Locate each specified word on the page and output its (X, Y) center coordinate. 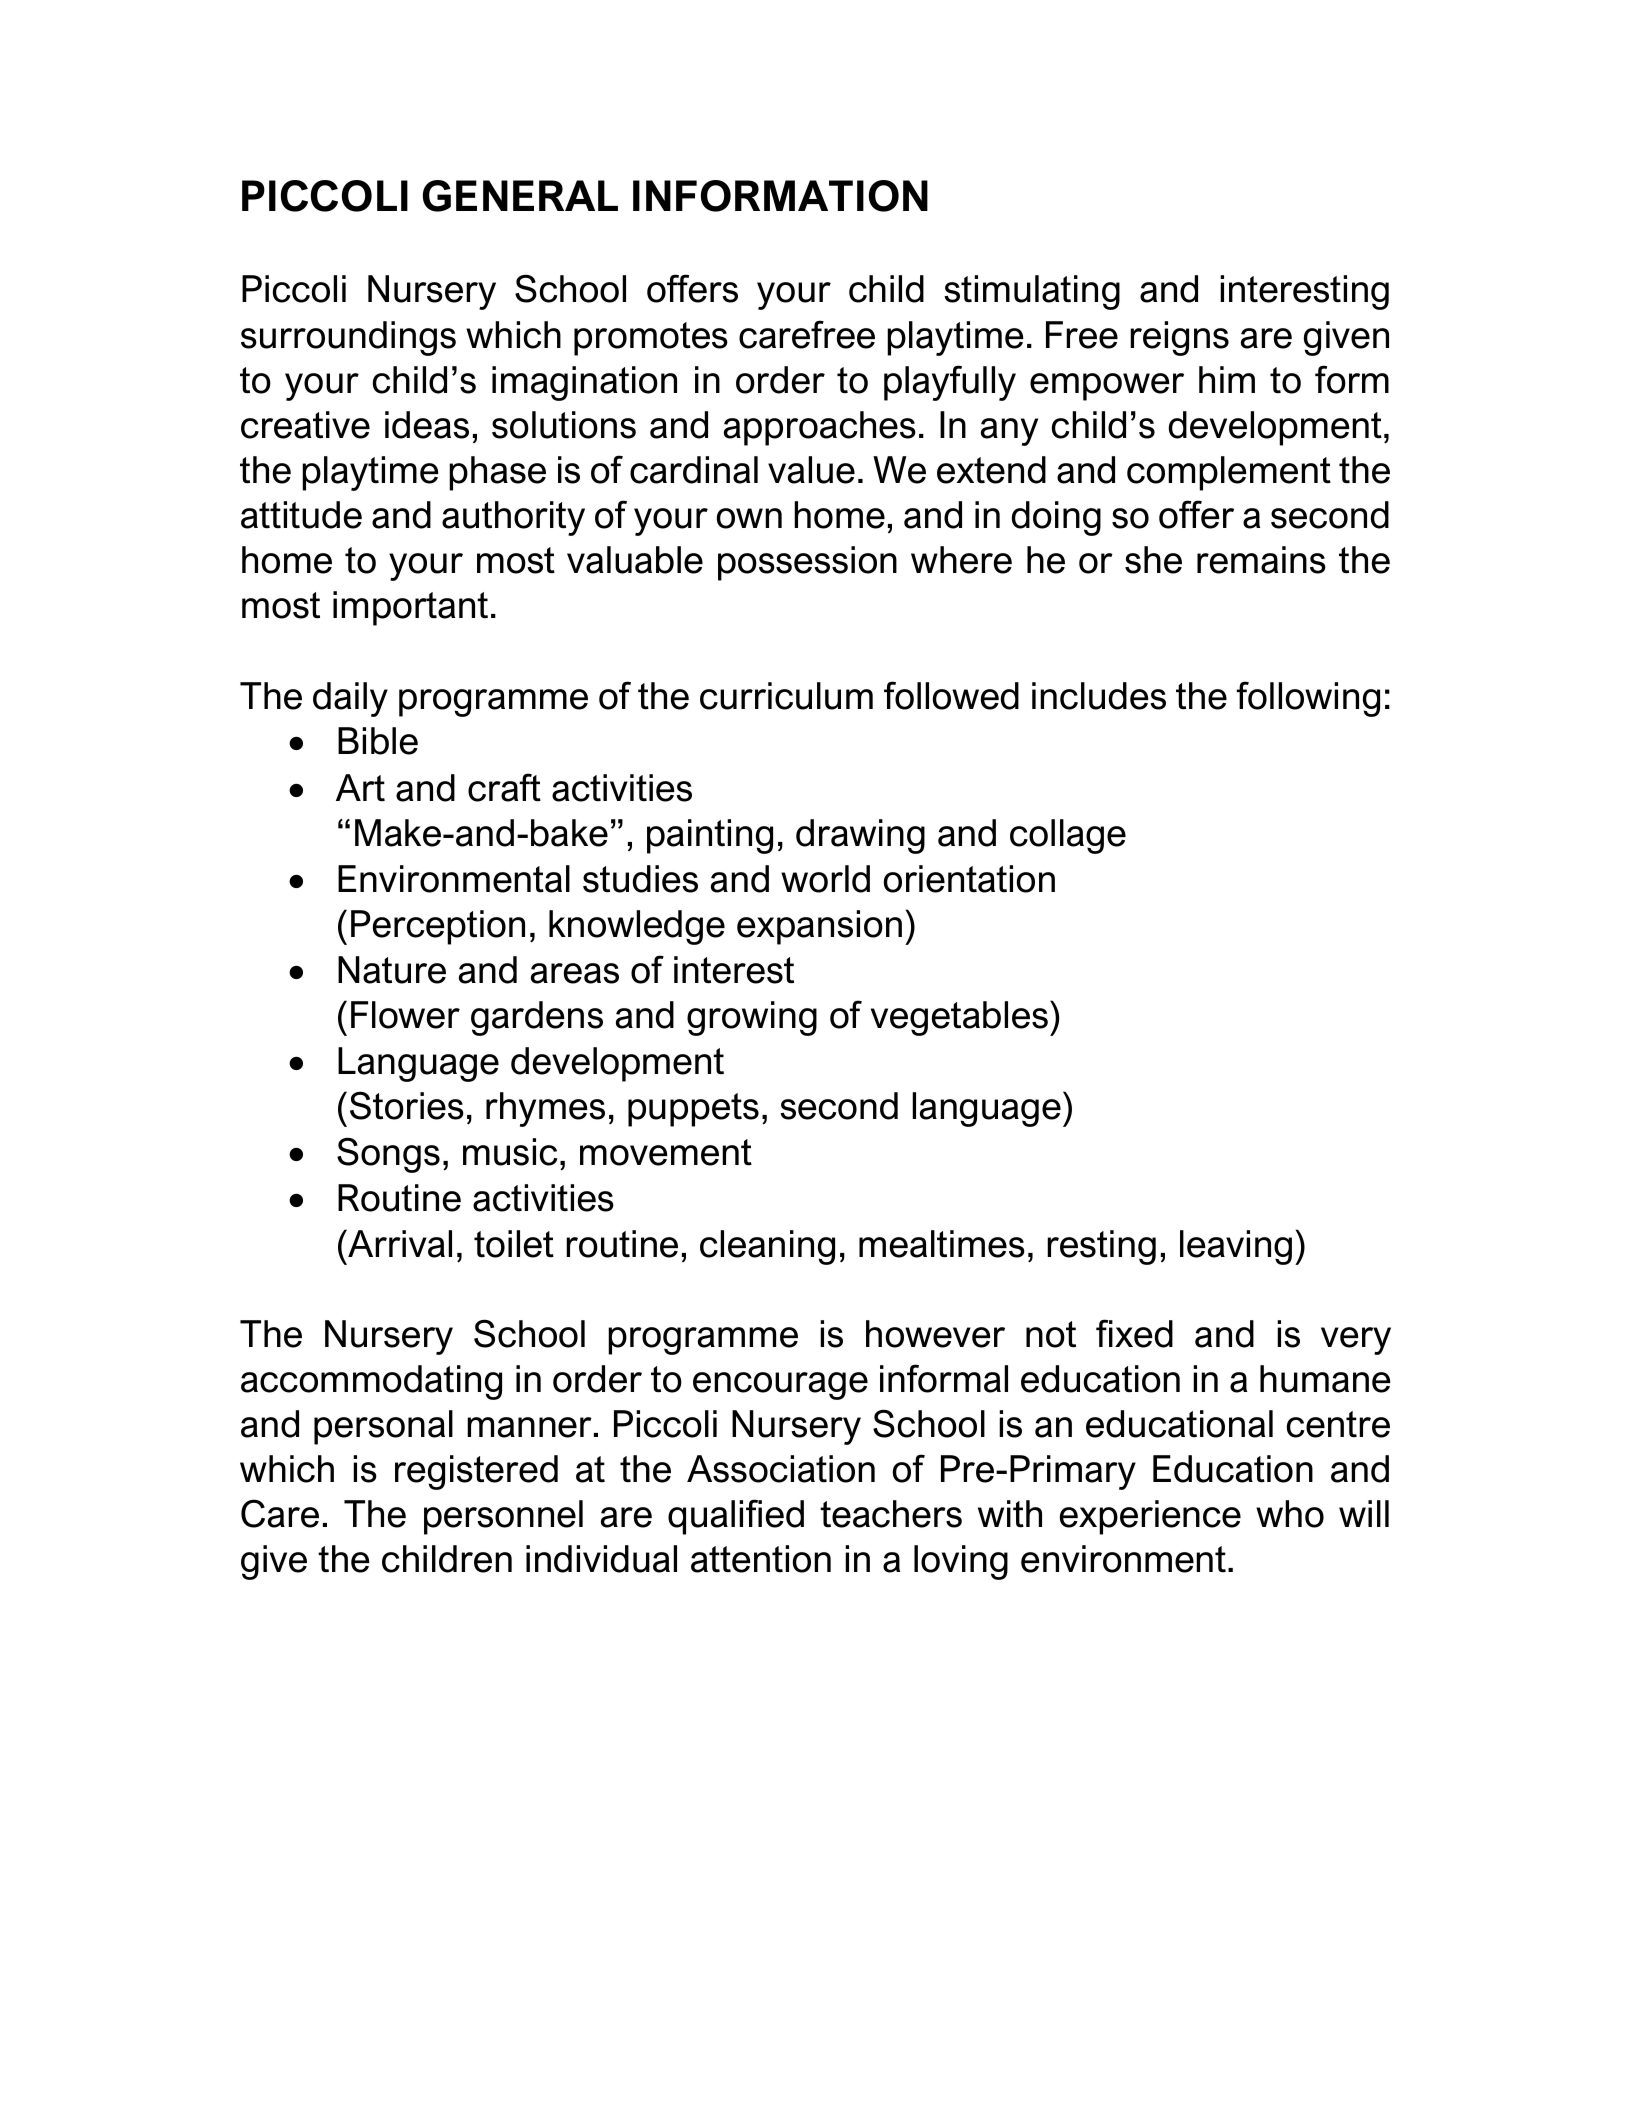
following (1308, 699)
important (410, 608)
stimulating (1032, 292)
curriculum (786, 696)
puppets (693, 1110)
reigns (1179, 338)
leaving (1236, 1247)
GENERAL (520, 196)
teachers (891, 1514)
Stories (407, 1105)
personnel (503, 1517)
